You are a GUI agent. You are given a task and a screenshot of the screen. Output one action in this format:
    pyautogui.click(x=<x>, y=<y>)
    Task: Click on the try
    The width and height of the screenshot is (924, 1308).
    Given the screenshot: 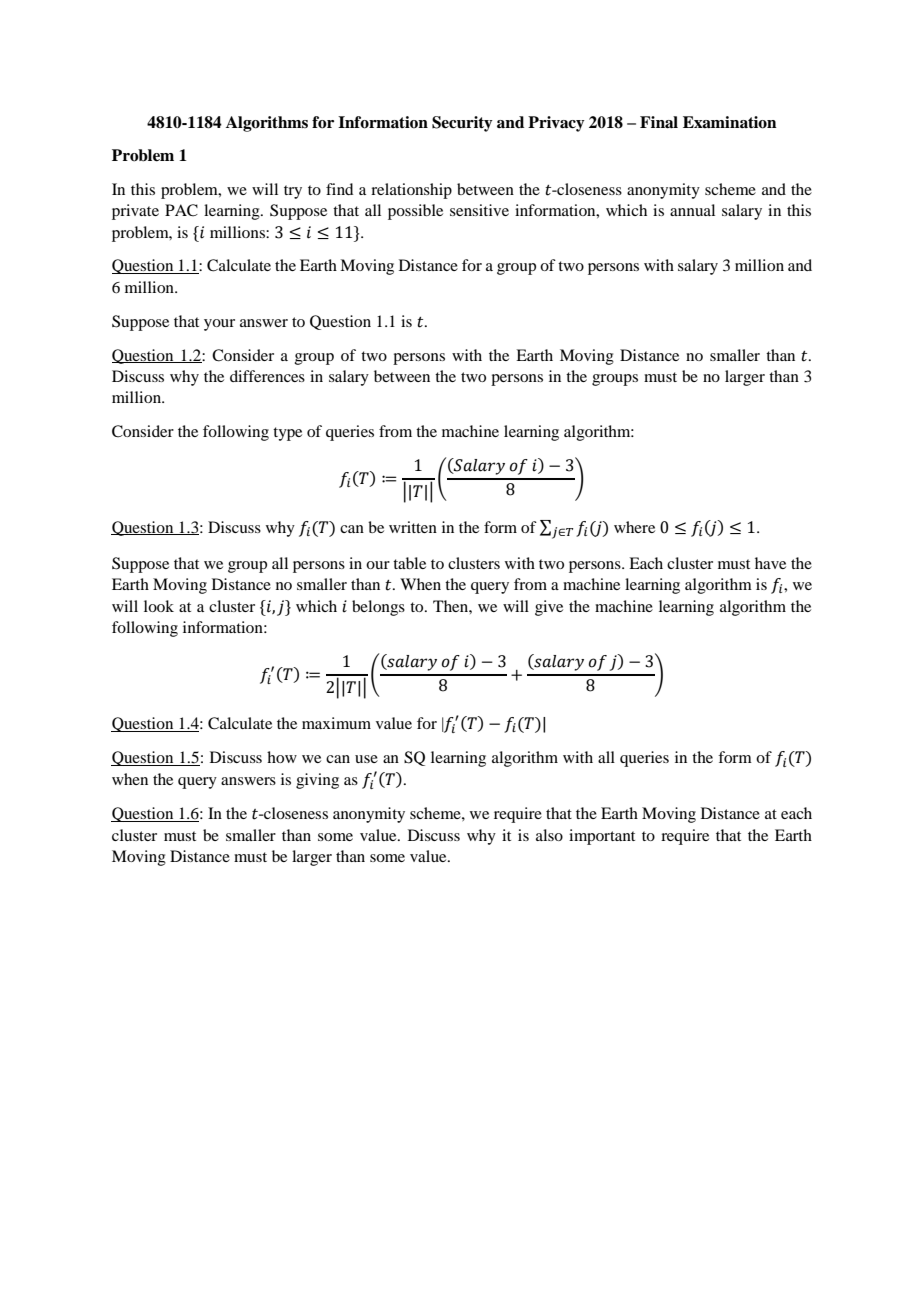 What is the action you would take?
    pyautogui.click(x=293, y=192)
